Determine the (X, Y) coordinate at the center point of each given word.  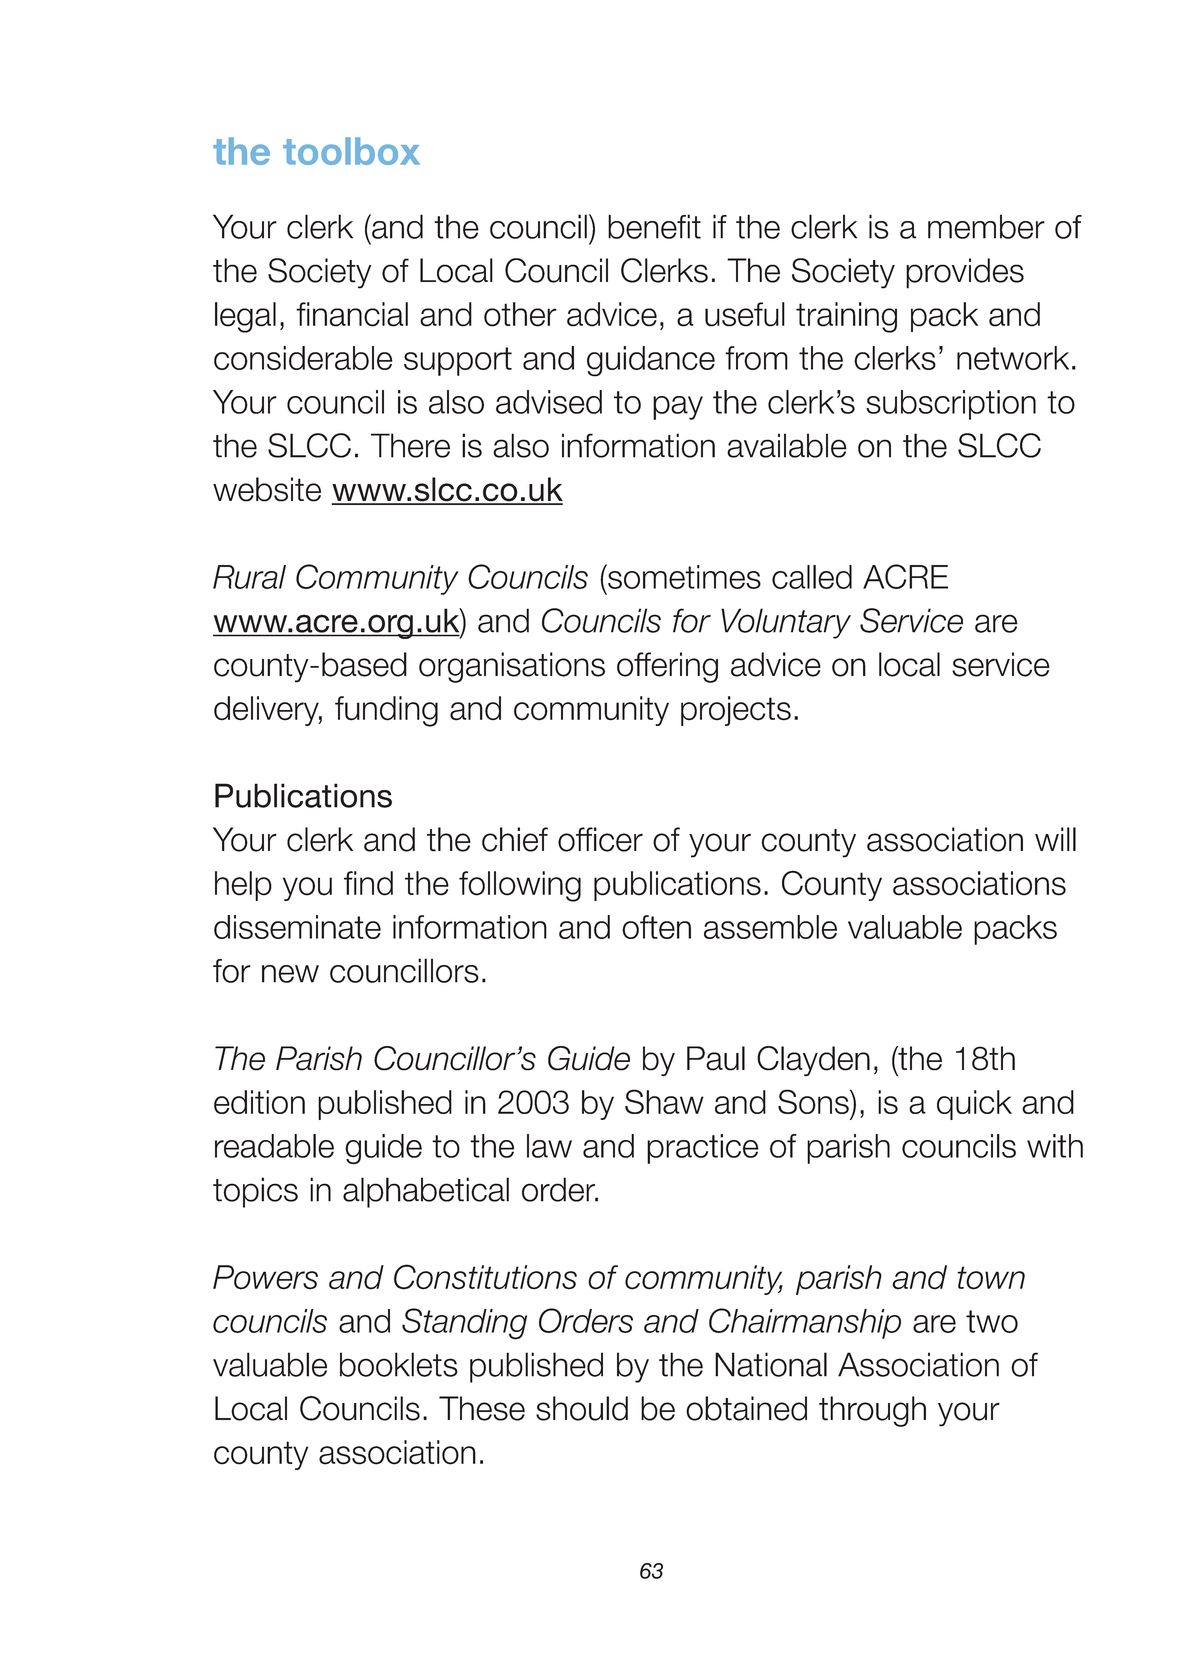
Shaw (664, 1101)
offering (667, 667)
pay (678, 408)
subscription (951, 405)
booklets (399, 1364)
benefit (654, 226)
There (410, 445)
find (368, 883)
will (1055, 839)
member (986, 226)
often (656, 927)
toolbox (351, 151)
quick (974, 1105)
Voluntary (786, 623)
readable (274, 1146)
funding (386, 711)
